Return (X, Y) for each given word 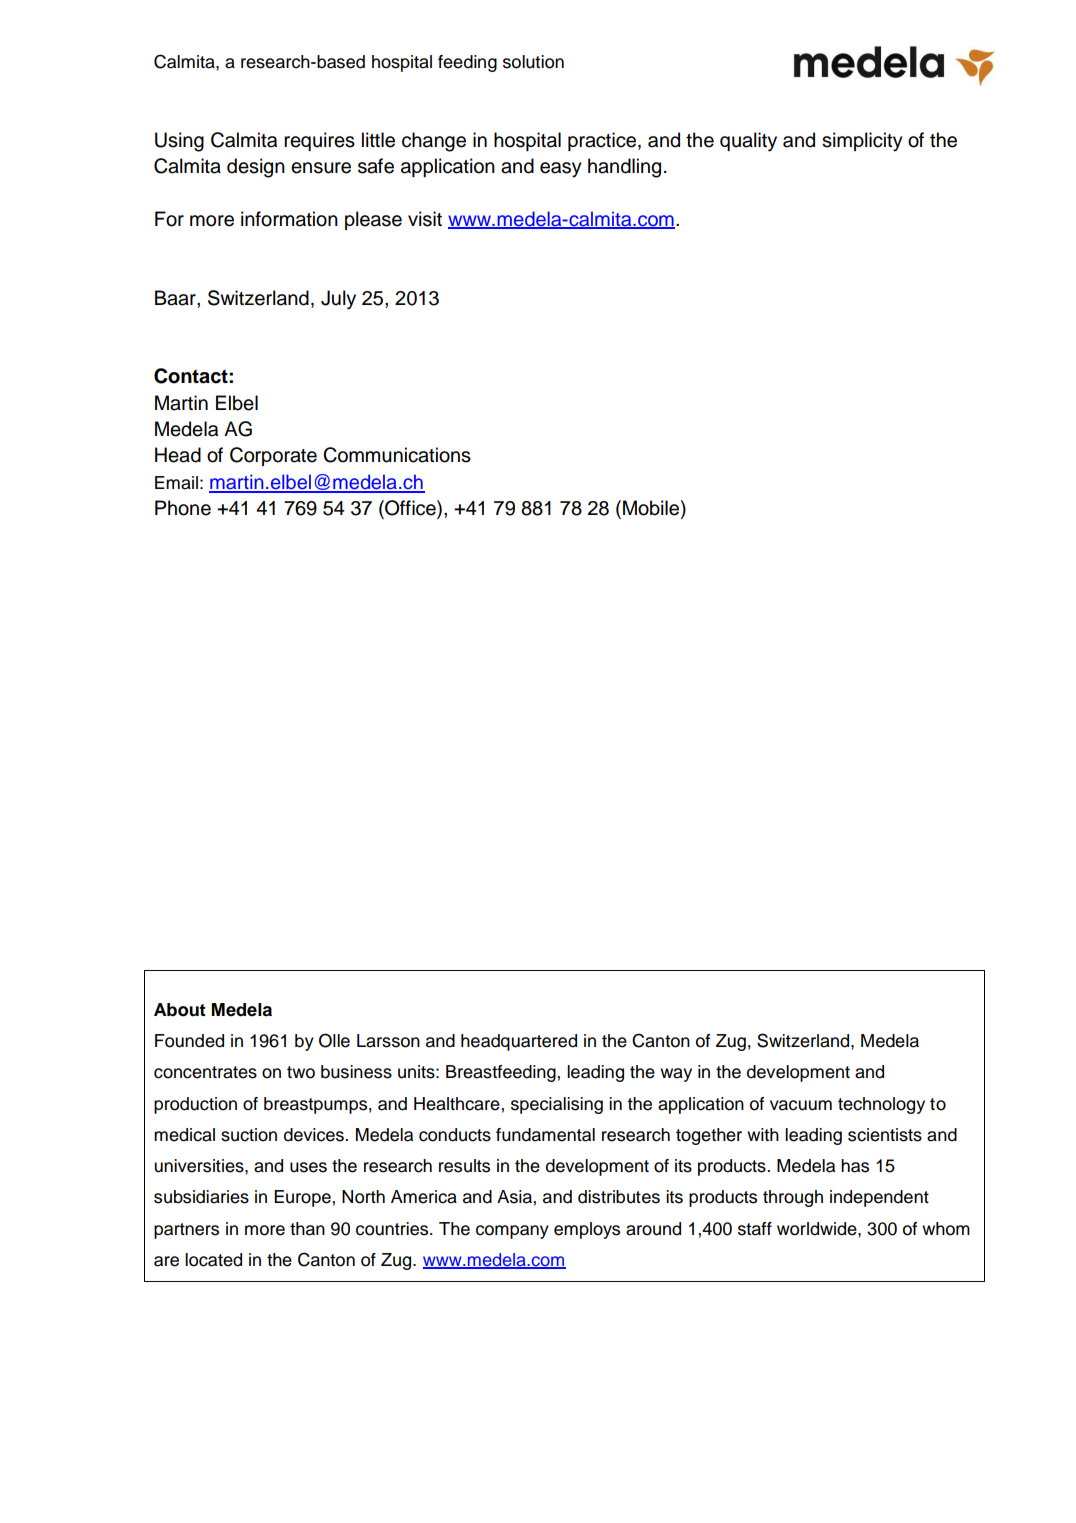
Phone (183, 508)
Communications (397, 455)
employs (587, 1230)
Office (410, 509)
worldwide (818, 1229)
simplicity (862, 142)
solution (533, 62)
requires (319, 141)
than (307, 1229)
